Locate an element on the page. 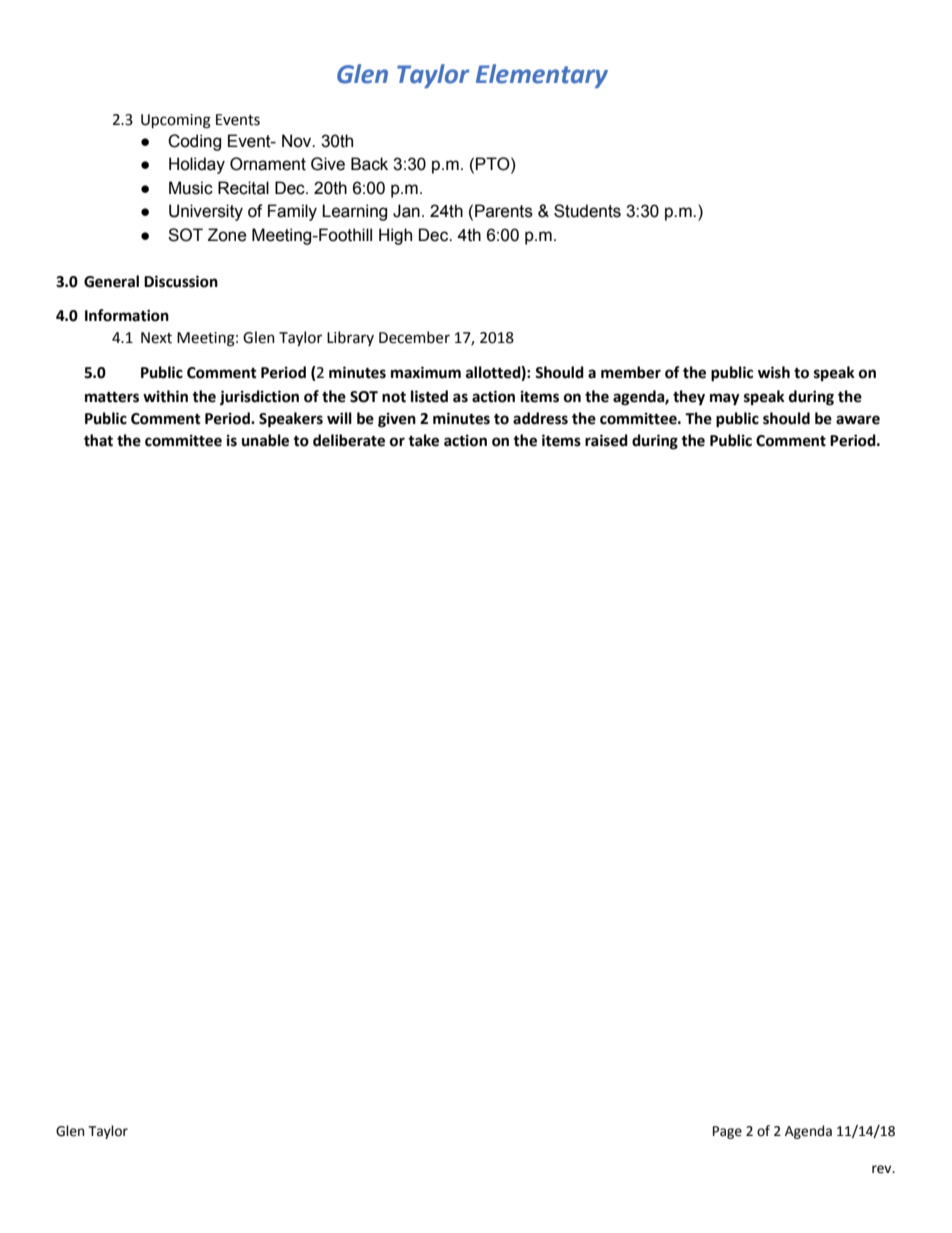  Elementary is located at coordinates (542, 76).
